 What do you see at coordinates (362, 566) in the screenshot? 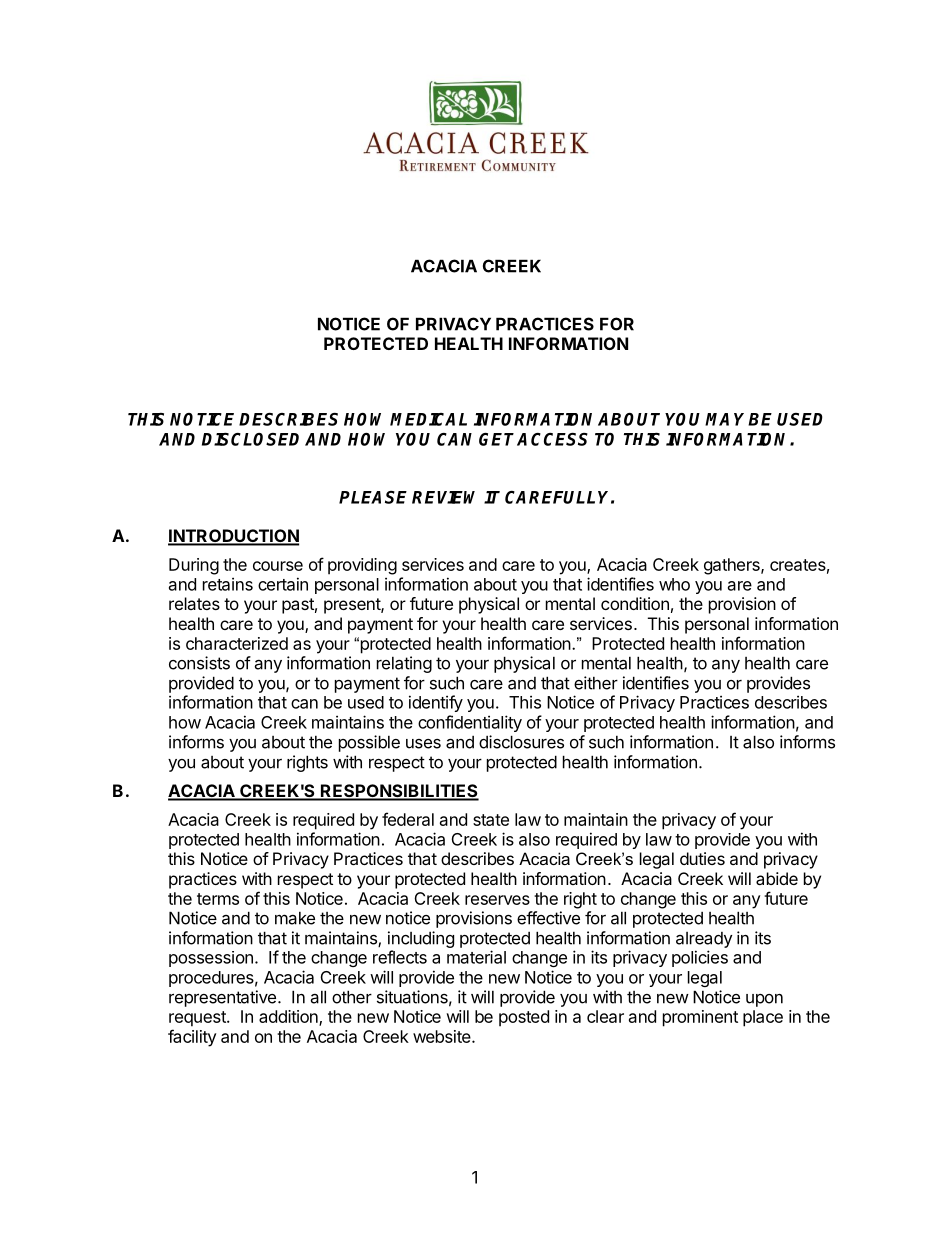
I see `providing` at bounding box center [362, 566].
